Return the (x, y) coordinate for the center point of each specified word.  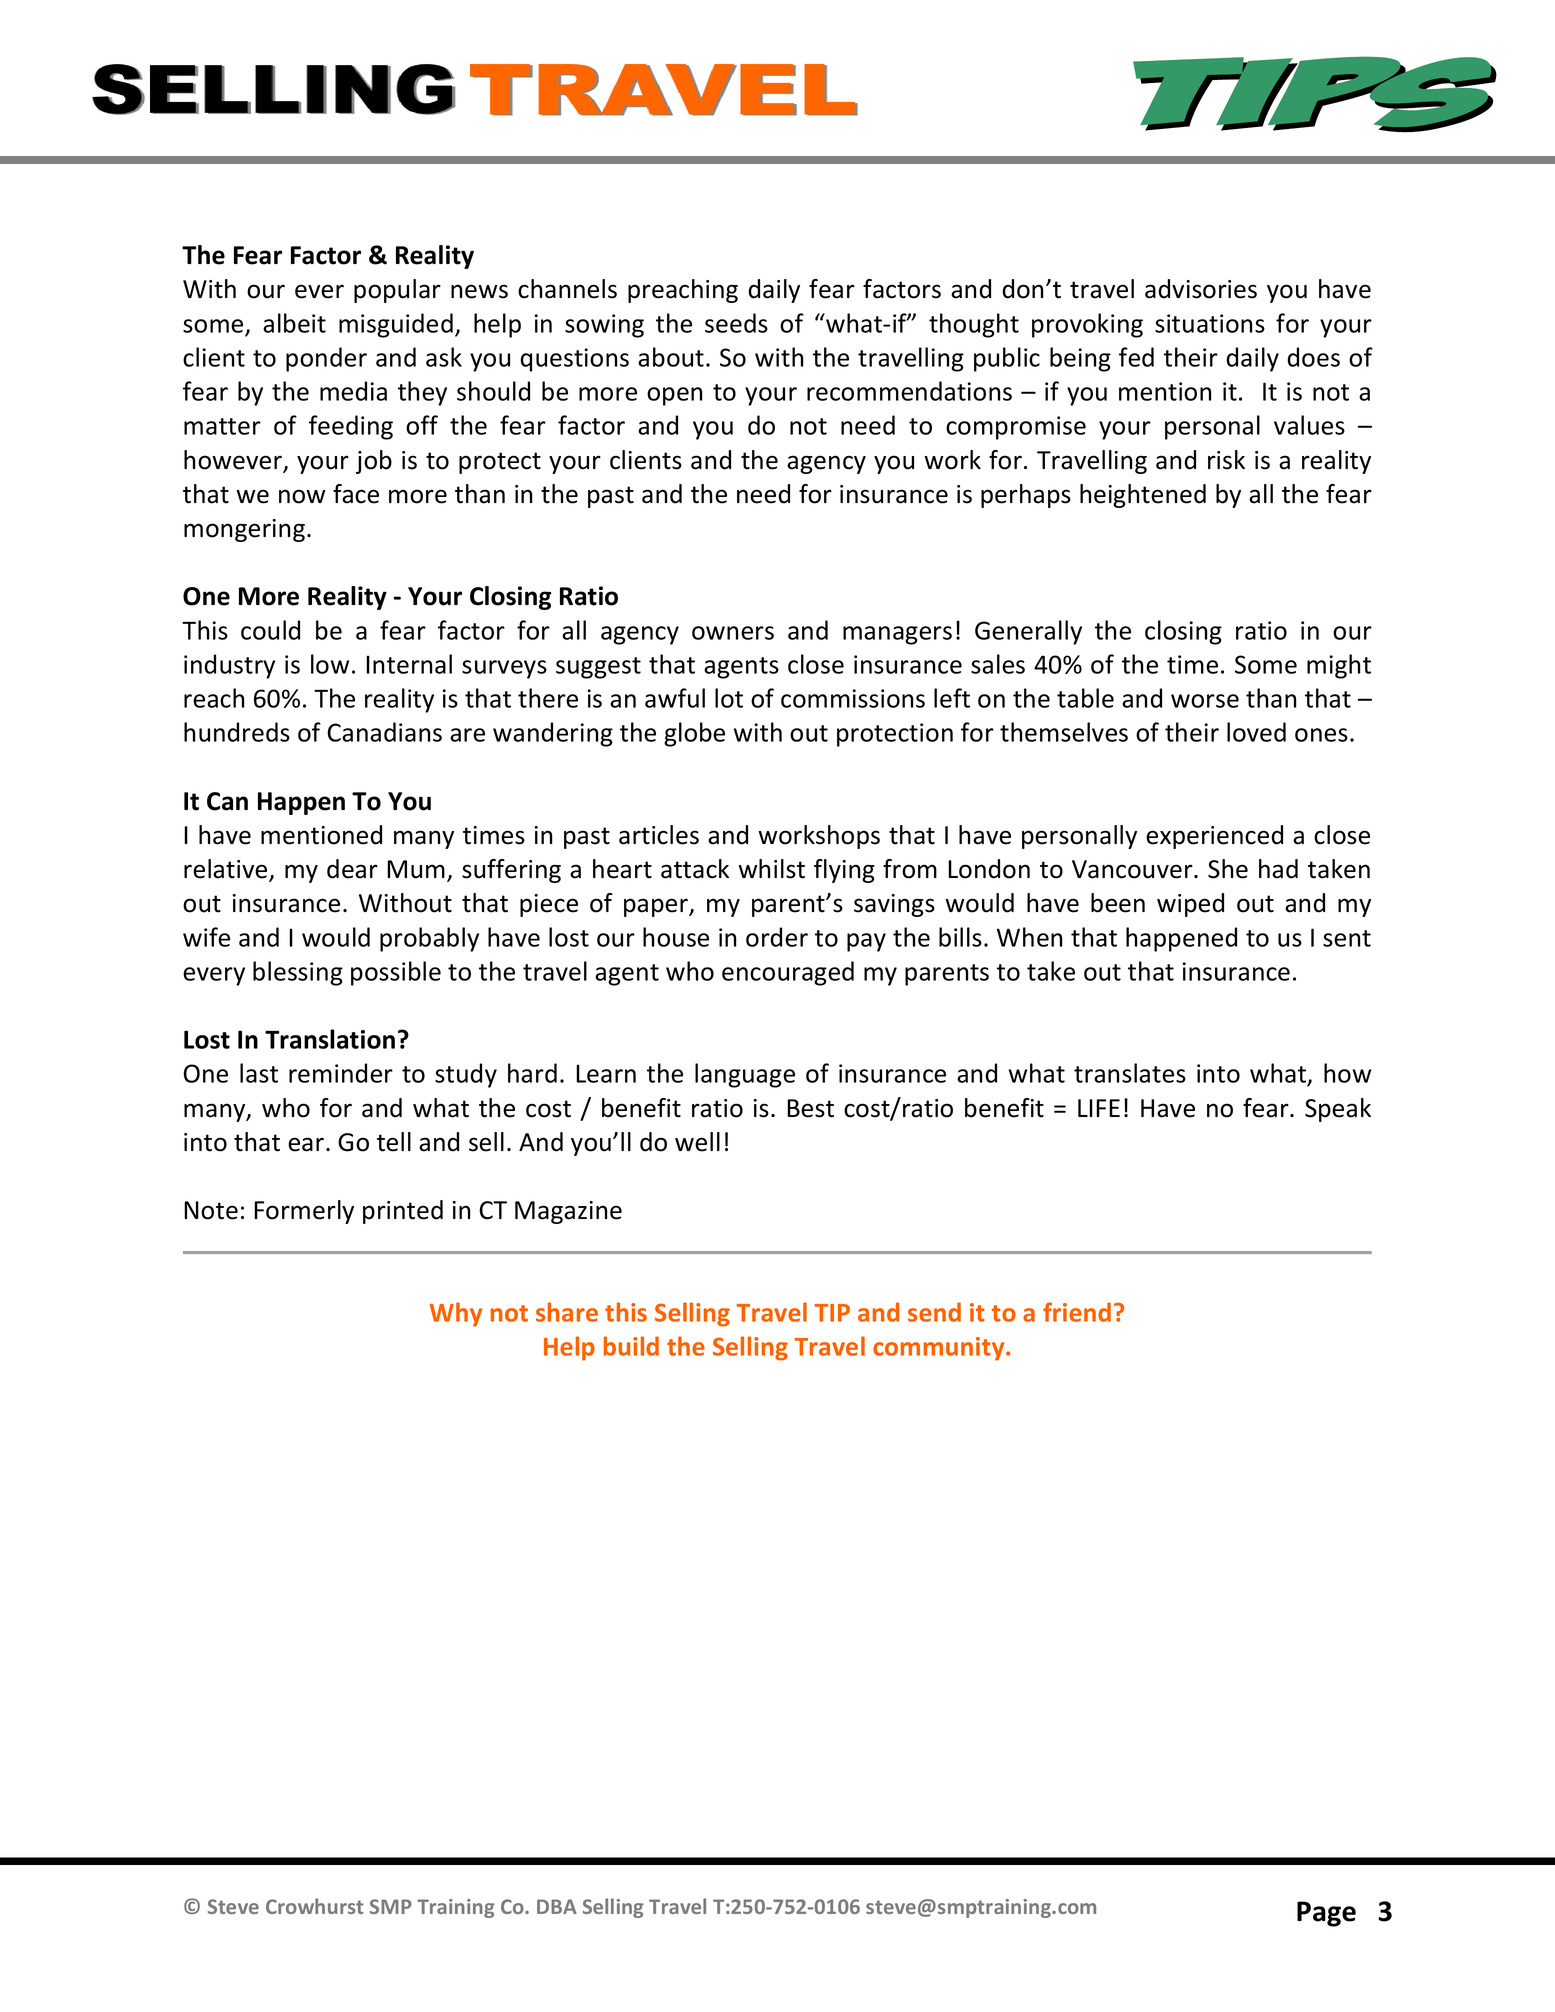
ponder (326, 359)
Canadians (384, 732)
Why (456, 1314)
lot (729, 698)
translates (1130, 1073)
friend (1077, 1312)
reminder (341, 1073)
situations (1210, 323)
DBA (557, 1906)
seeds (736, 323)
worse (1205, 701)
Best (810, 1108)
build (631, 1346)
